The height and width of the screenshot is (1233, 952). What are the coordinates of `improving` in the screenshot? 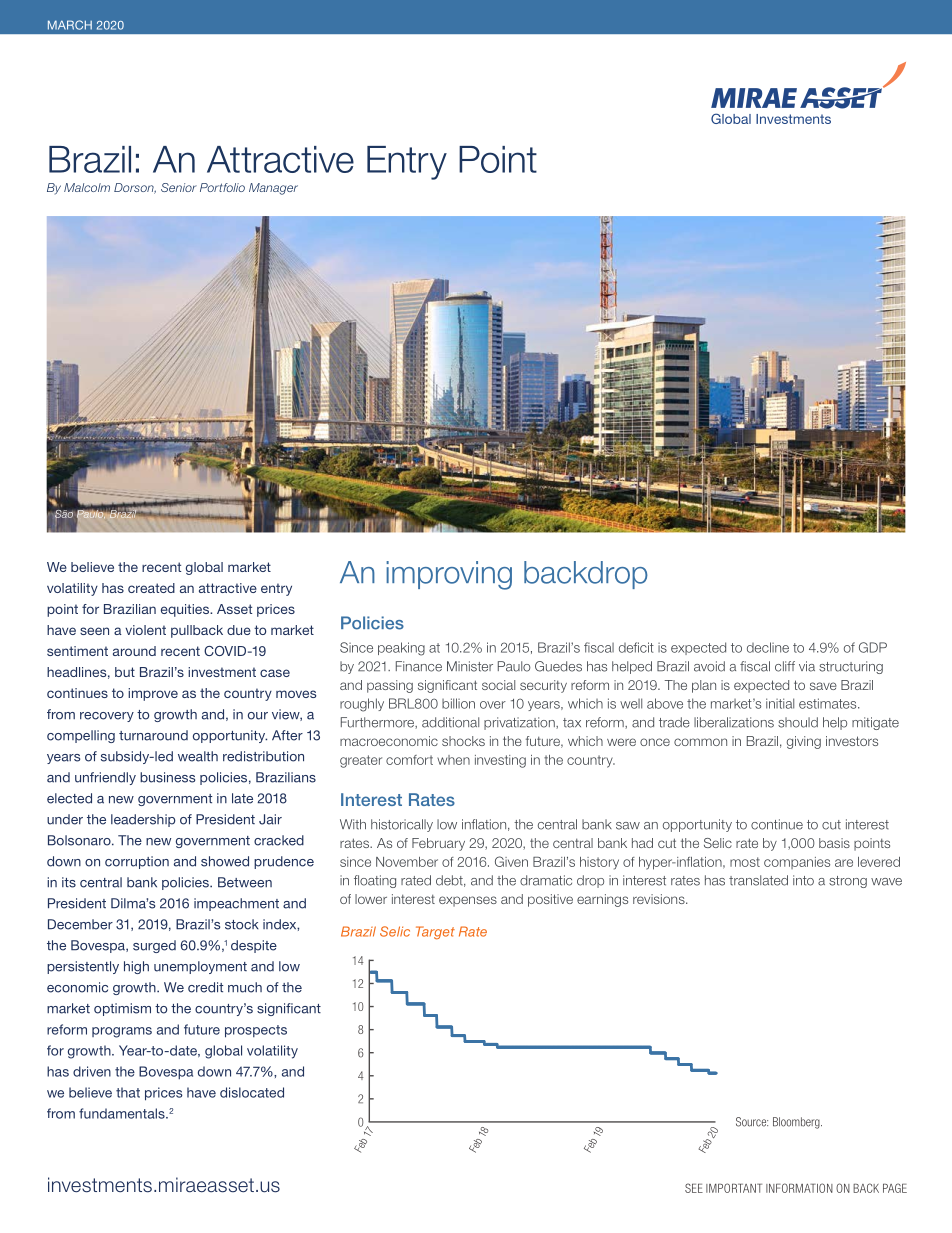 It's located at (449, 575).
